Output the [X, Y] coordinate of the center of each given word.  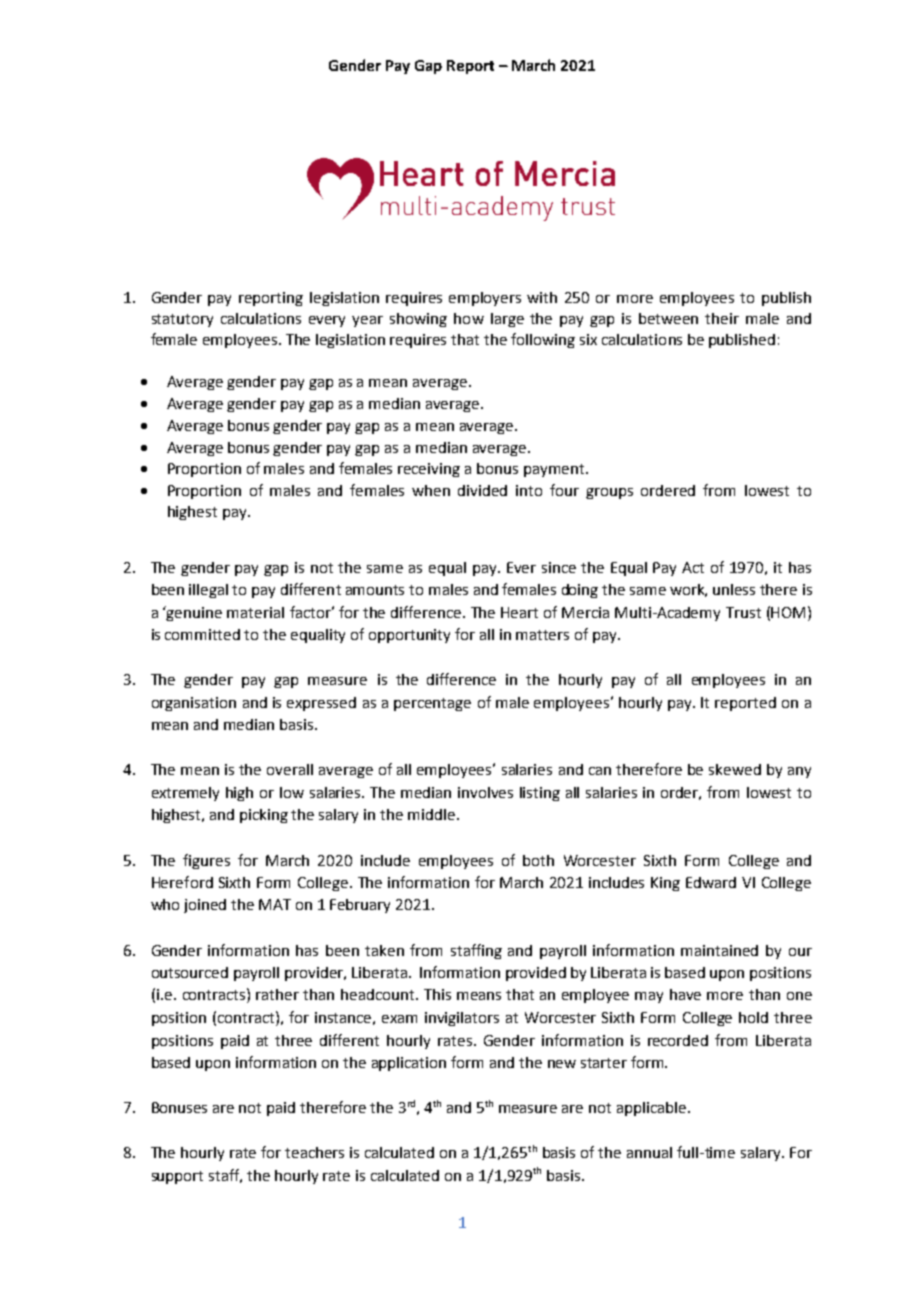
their [722, 318]
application [409, 1064]
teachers [314, 1152]
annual [649, 1152]
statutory [182, 320]
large [507, 320]
